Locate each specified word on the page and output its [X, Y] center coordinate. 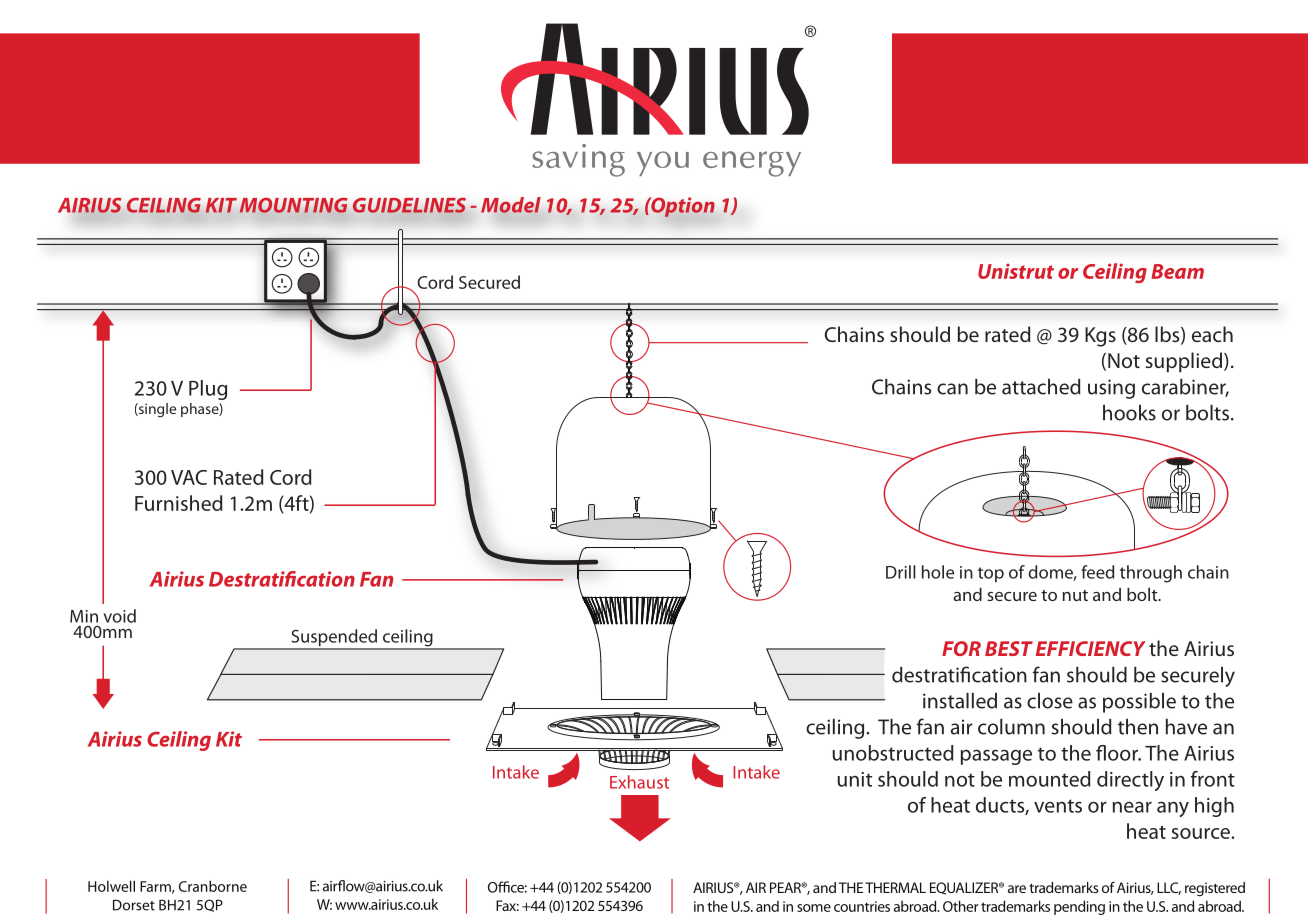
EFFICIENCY [1091, 648]
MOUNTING [293, 205]
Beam [1177, 271]
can [952, 389]
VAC [189, 477]
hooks [1129, 413]
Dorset [134, 905]
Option [682, 207]
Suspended [334, 639]
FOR [961, 648]
